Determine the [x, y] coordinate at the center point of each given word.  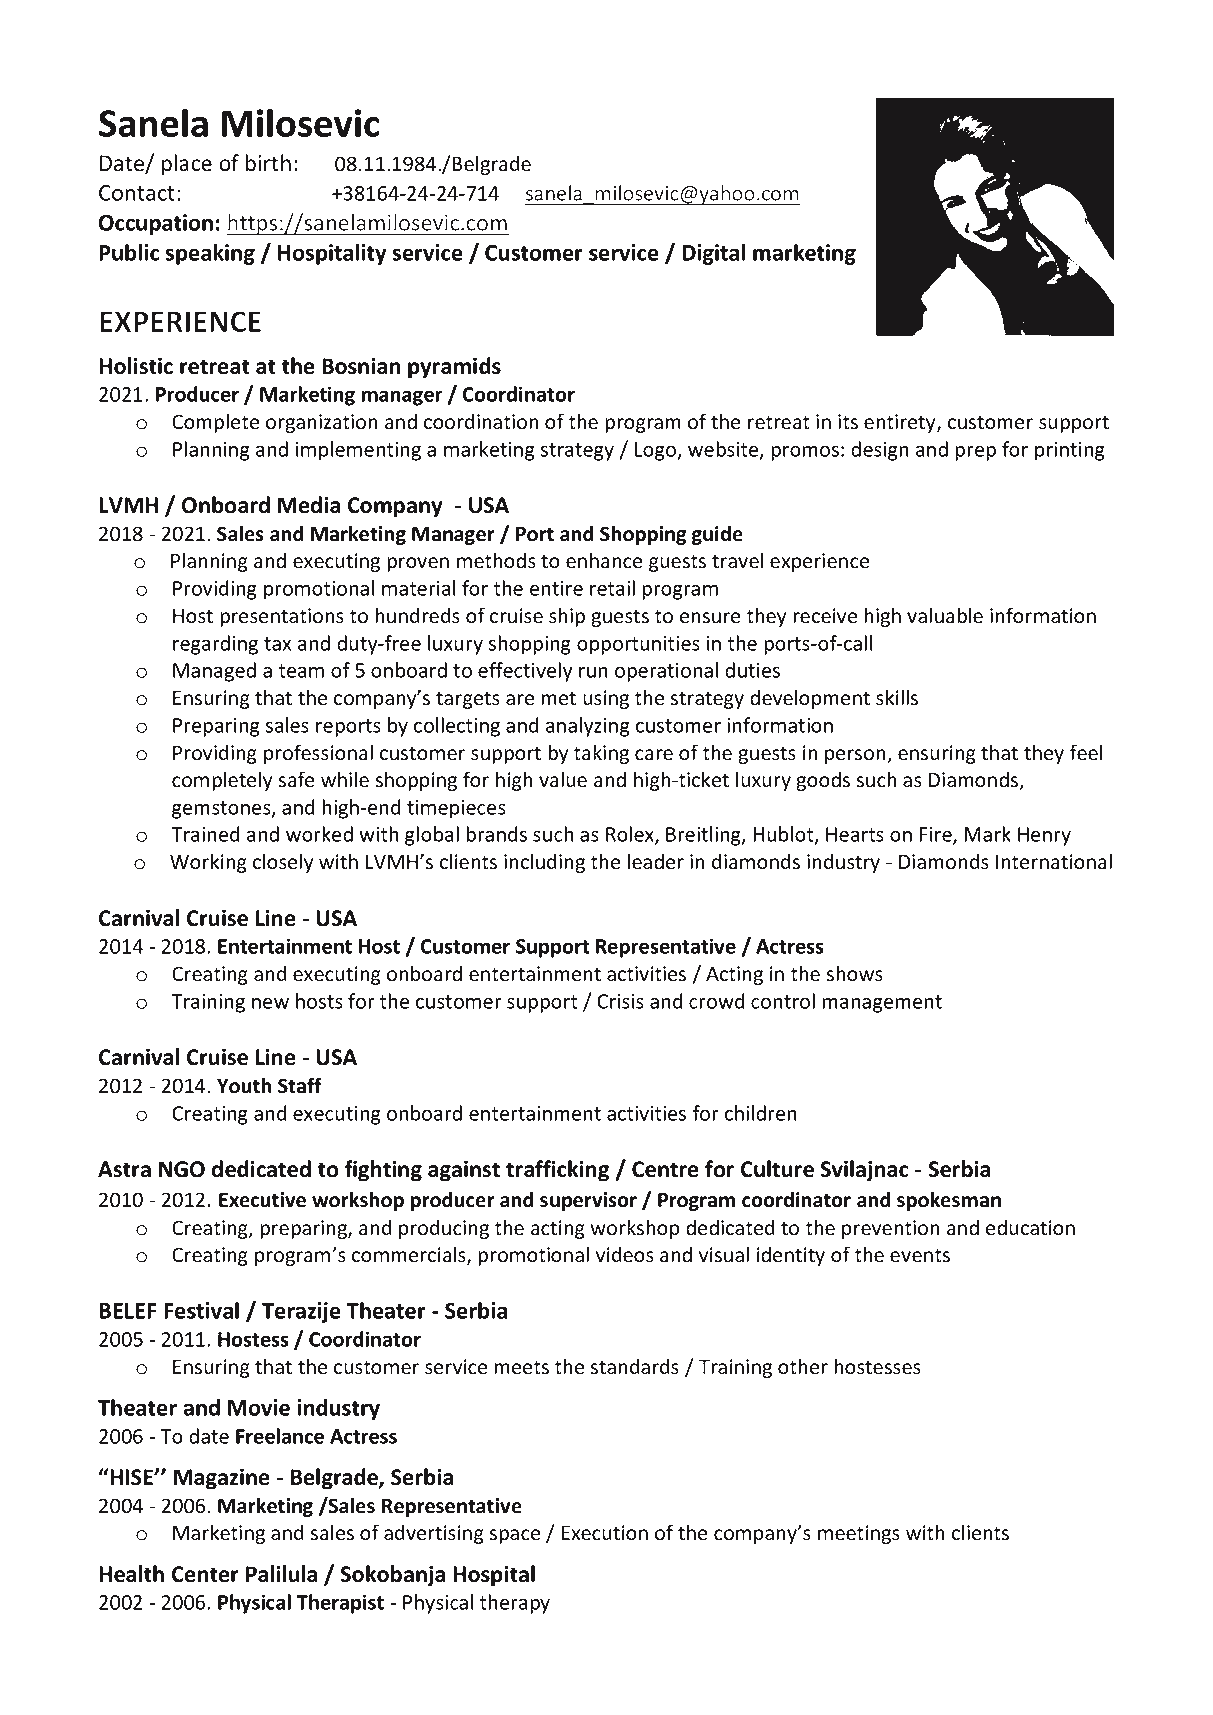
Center [205, 1574]
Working [208, 863]
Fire [937, 836]
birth [268, 163]
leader [656, 861]
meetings [859, 1534]
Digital [713, 254]
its [848, 422]
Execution [605, 1533]
